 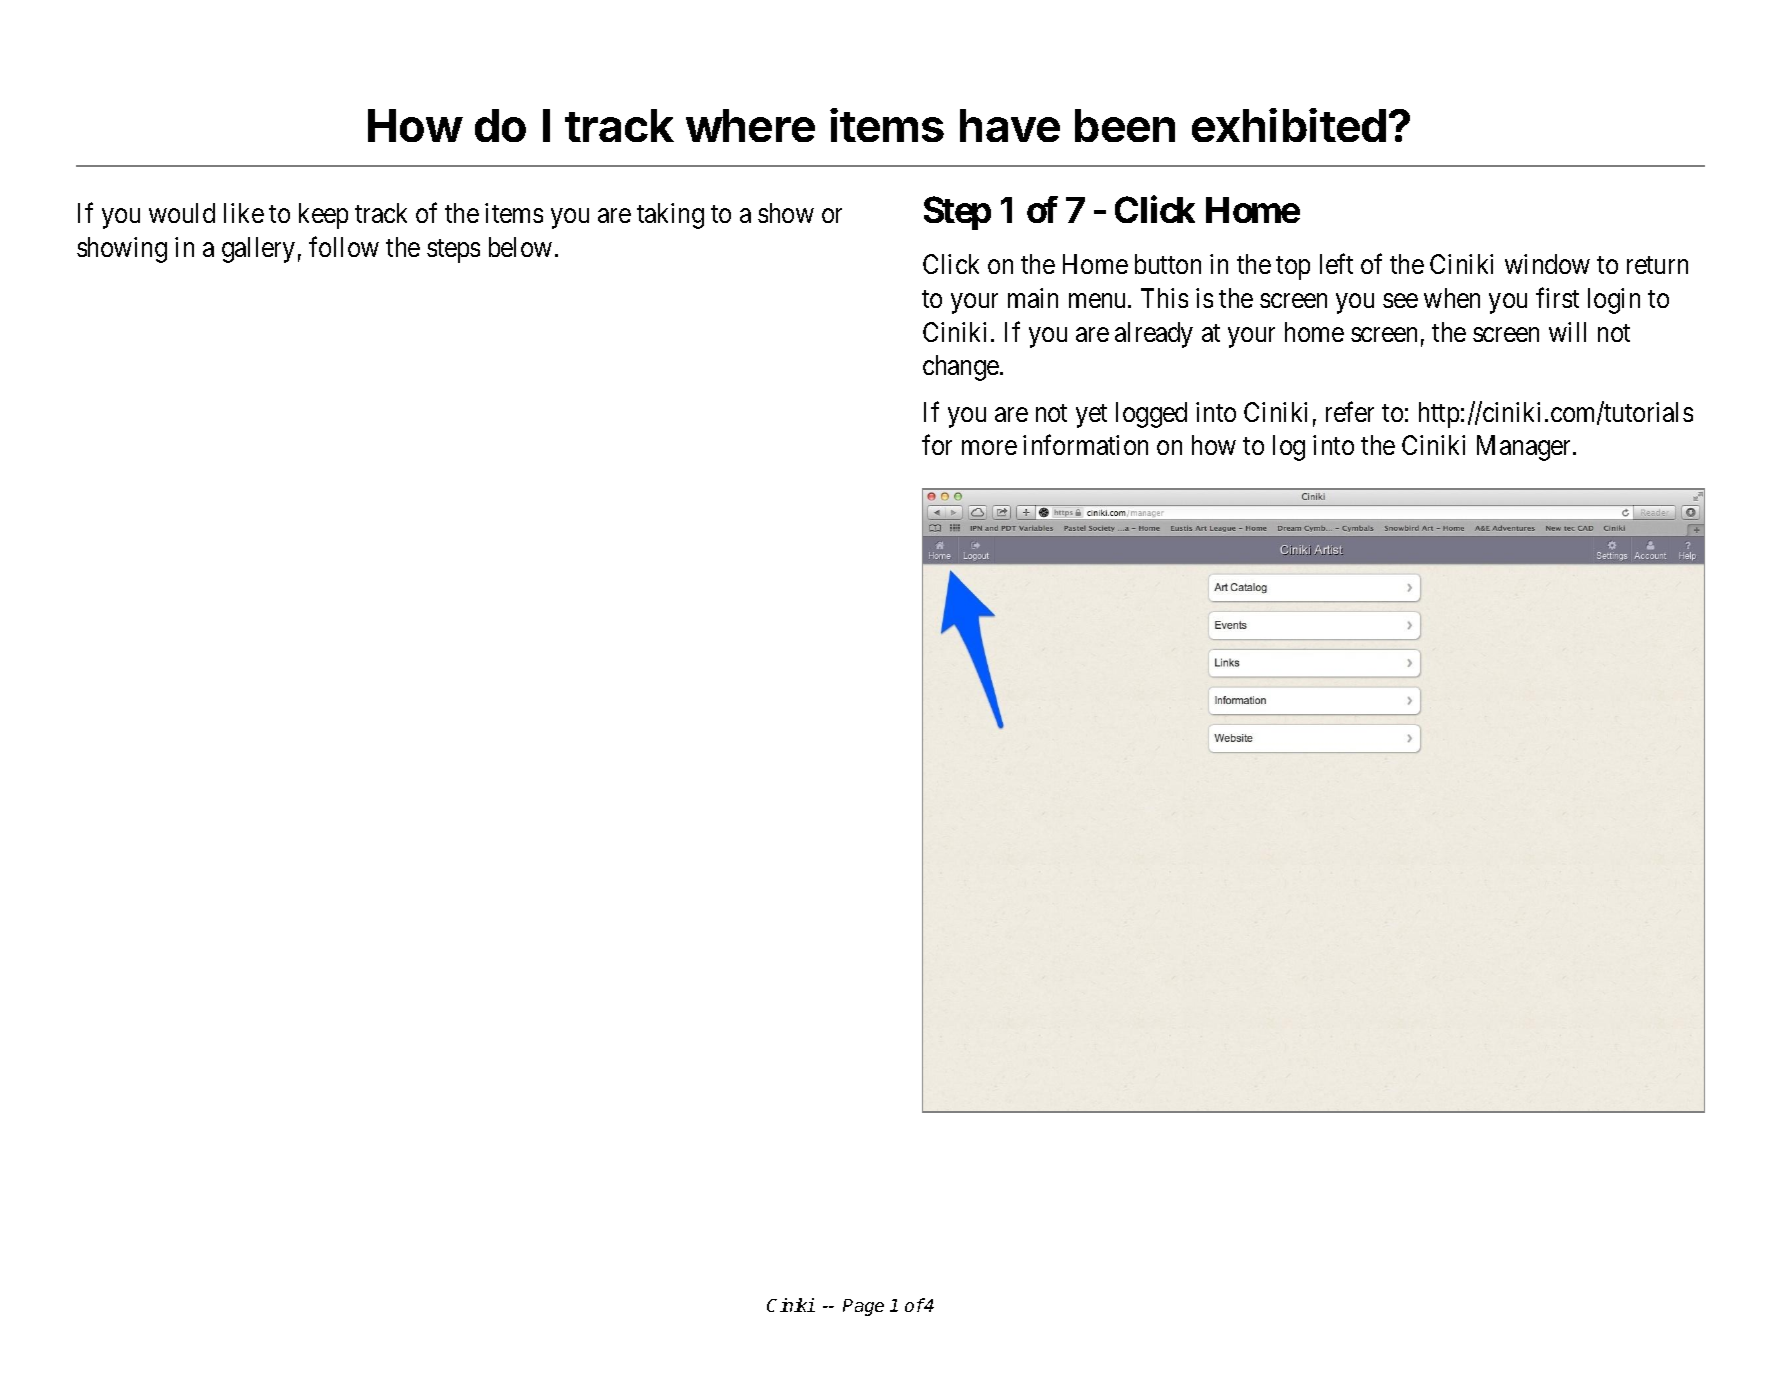 What do you see at coordinates (1033, 298) in the screenshot?
I see `main` at bounding box center [1033, 298].
